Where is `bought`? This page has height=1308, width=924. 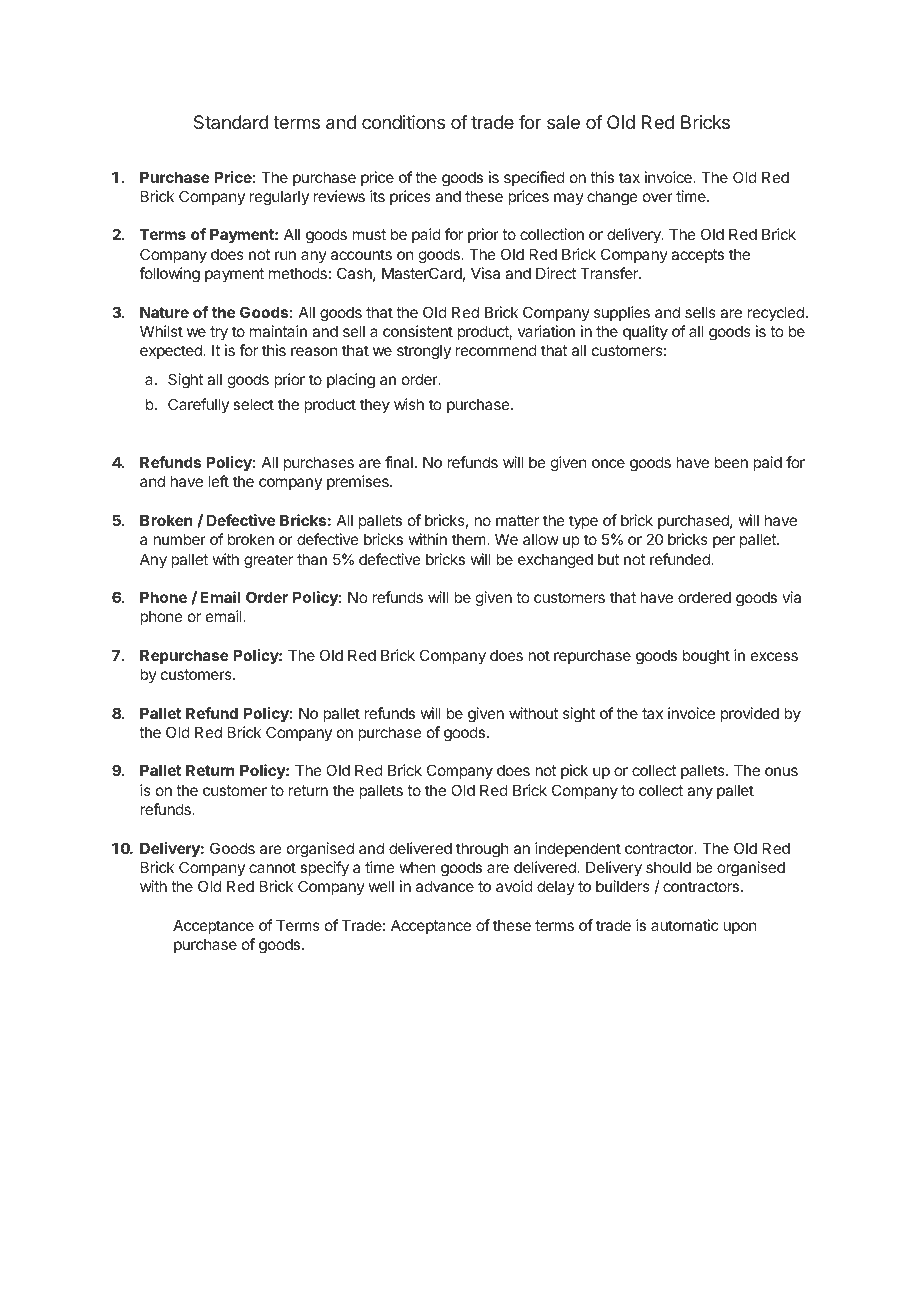 bought is located at coordinates (706, 657).
